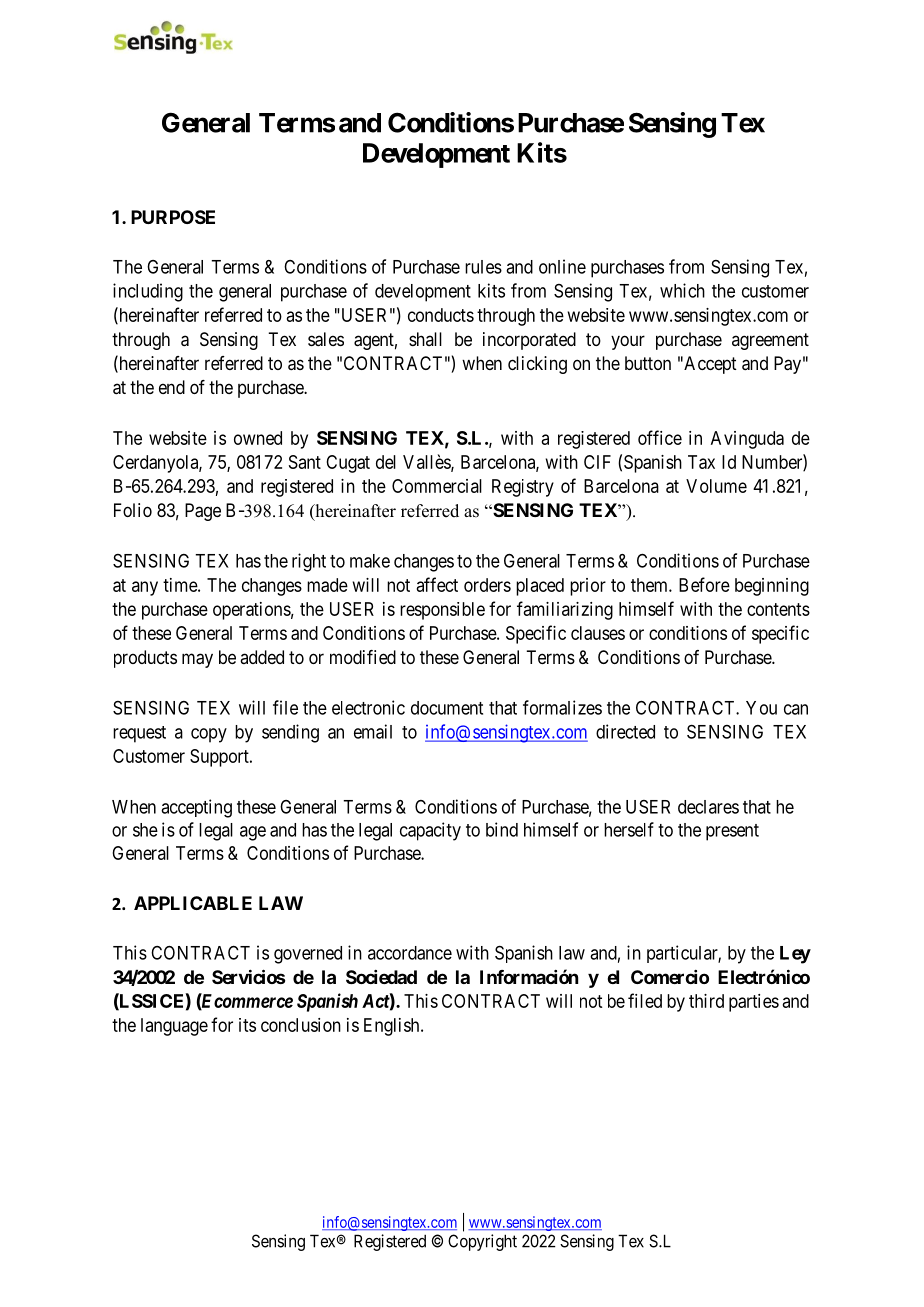 The image size is (924, 1307). Describe the element at coordinates (174, 1027) in the image. I see `language` at that location.
